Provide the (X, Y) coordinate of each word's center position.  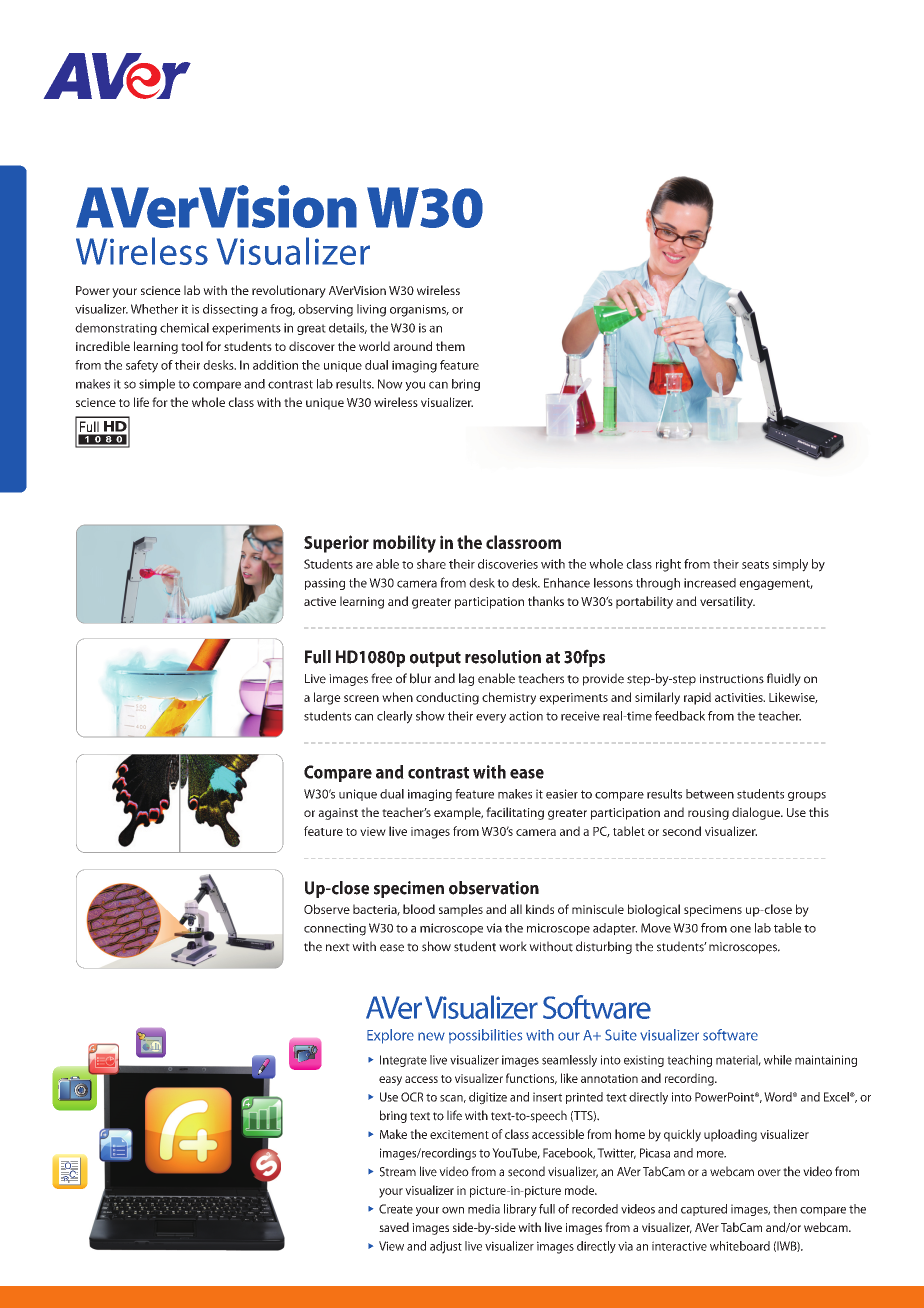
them (450, 346)
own (453, 1210)
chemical (184, 328)
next (338, 947)
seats (755, 565)
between (710, 794)
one (740, 929)
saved (394, 1227)
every (491, 718)
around (412, 346)
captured (704, 1210)
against (338, 814)
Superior (336, 544)
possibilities (485, 1036)
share (431, 564)
